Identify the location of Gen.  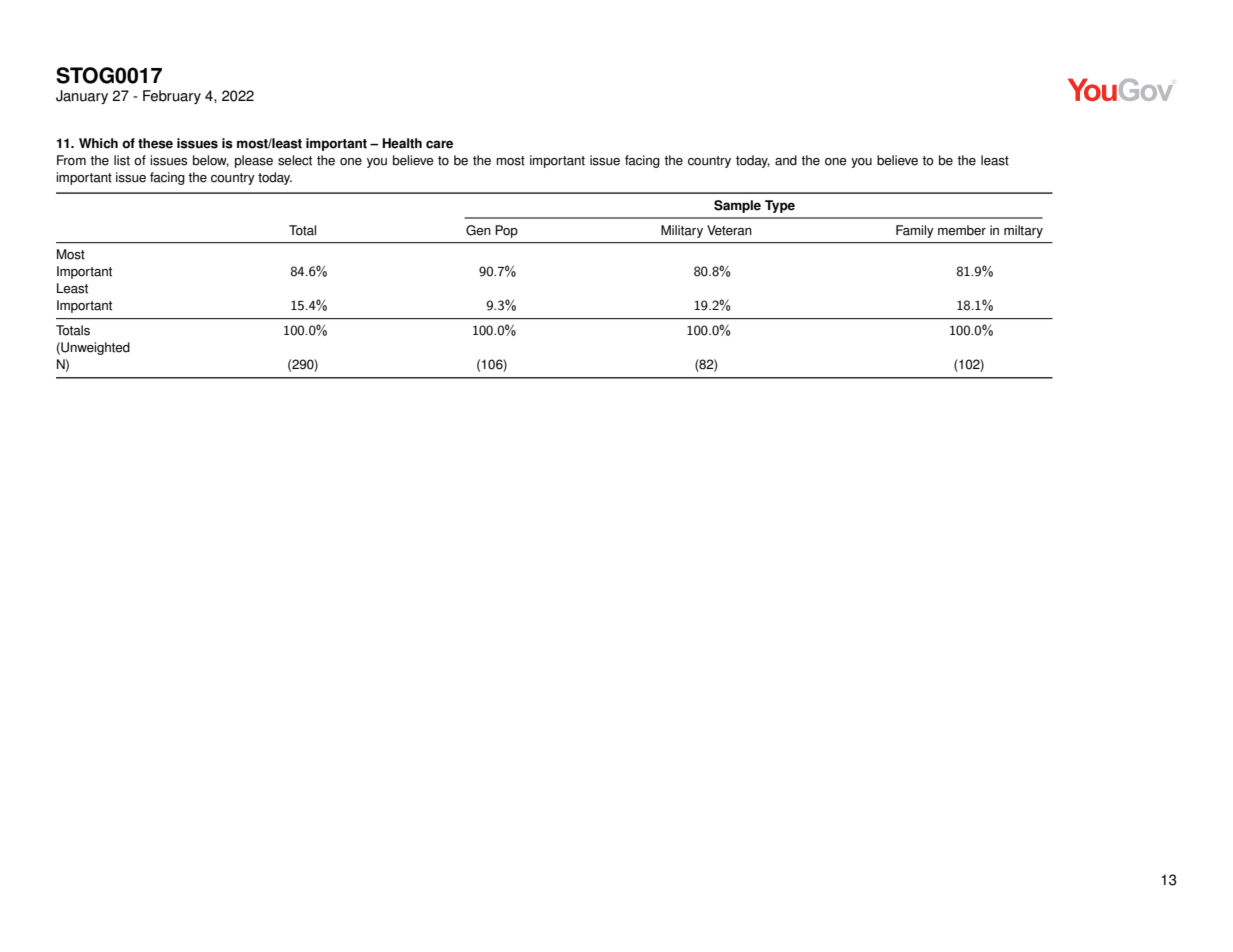
(478, 230).
